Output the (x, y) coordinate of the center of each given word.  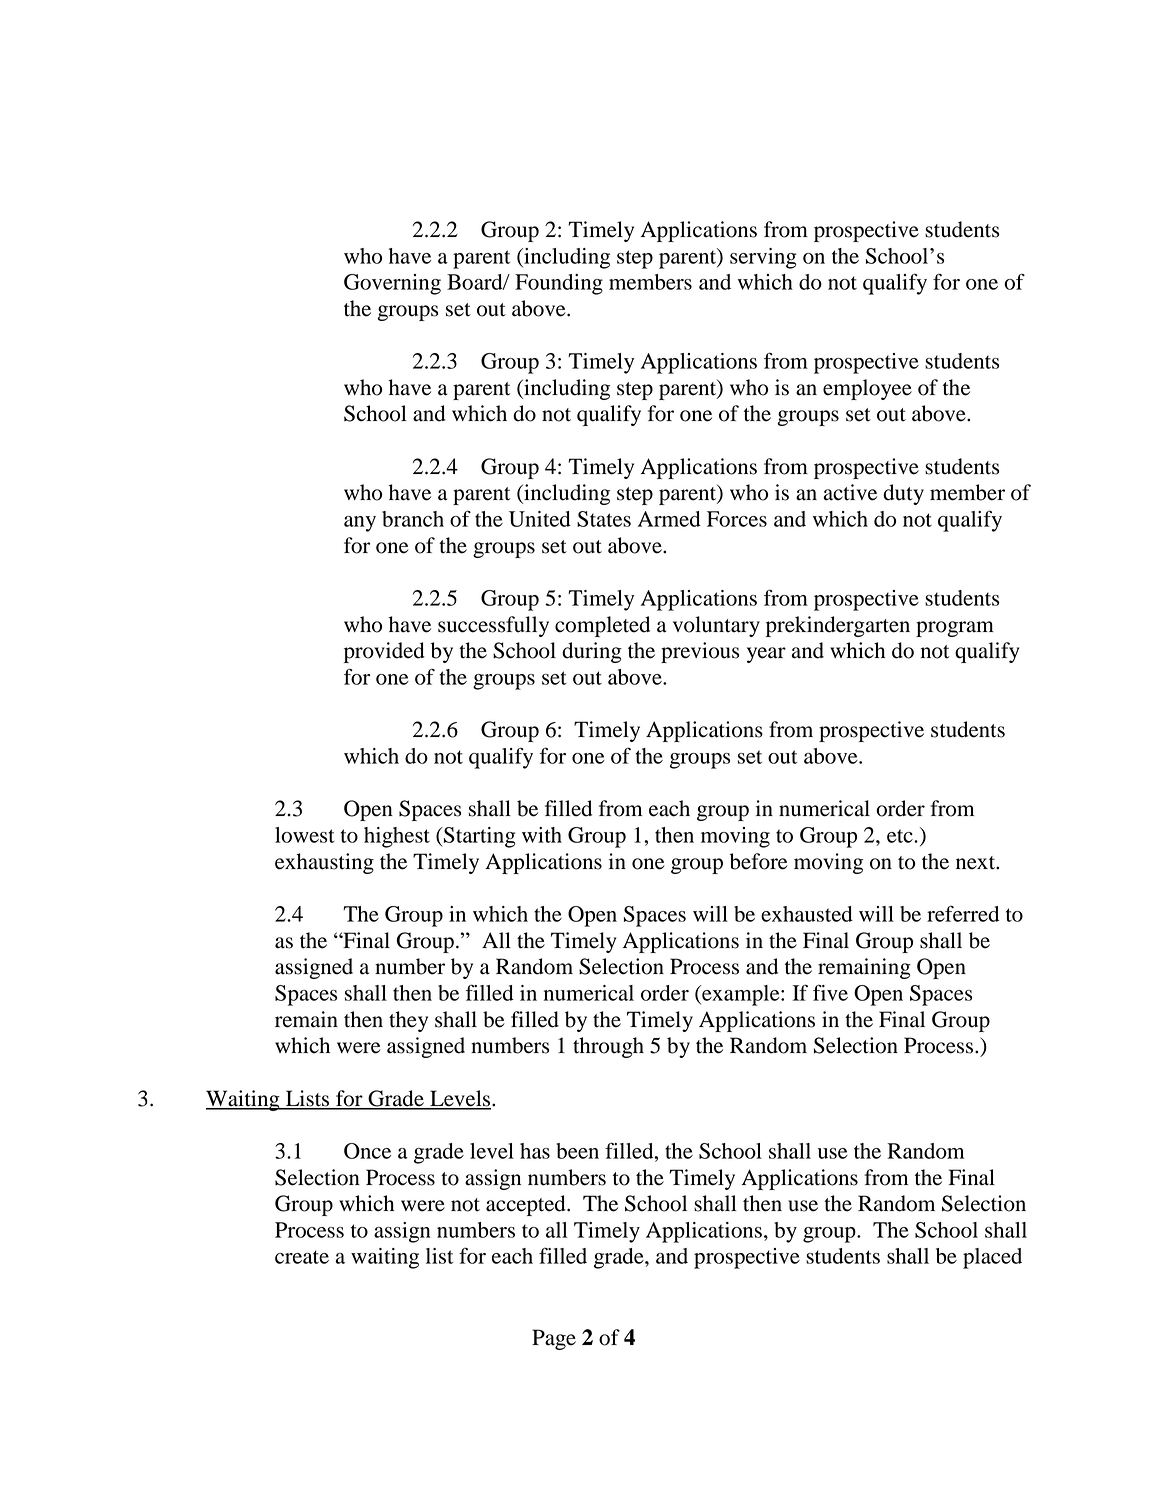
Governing (392, 284)
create (302, 1257)
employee (867, 389)
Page (554, 1339)
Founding (559, 284)
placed (992, 1258)
